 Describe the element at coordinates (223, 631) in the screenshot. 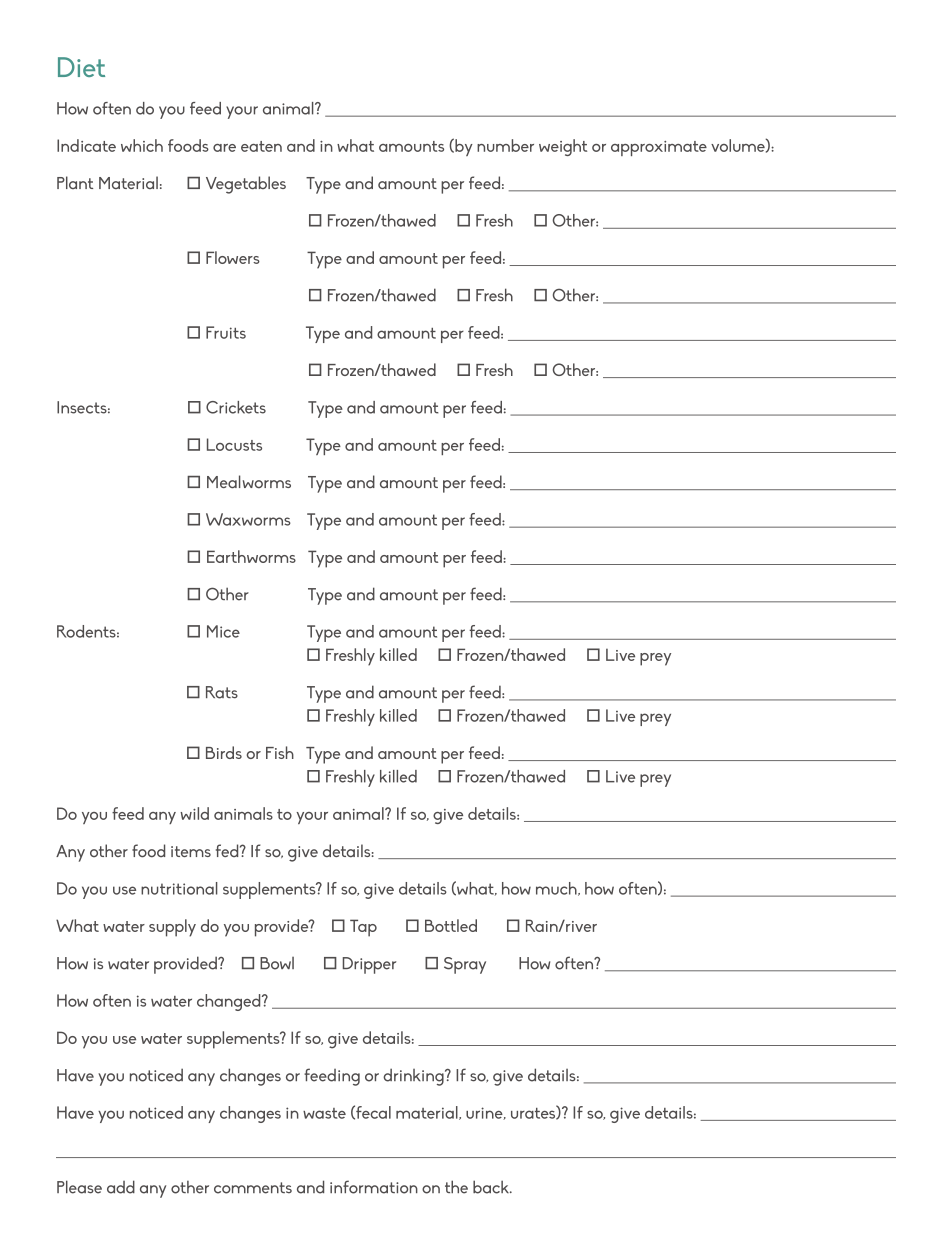

I see `Mice` at that location.
